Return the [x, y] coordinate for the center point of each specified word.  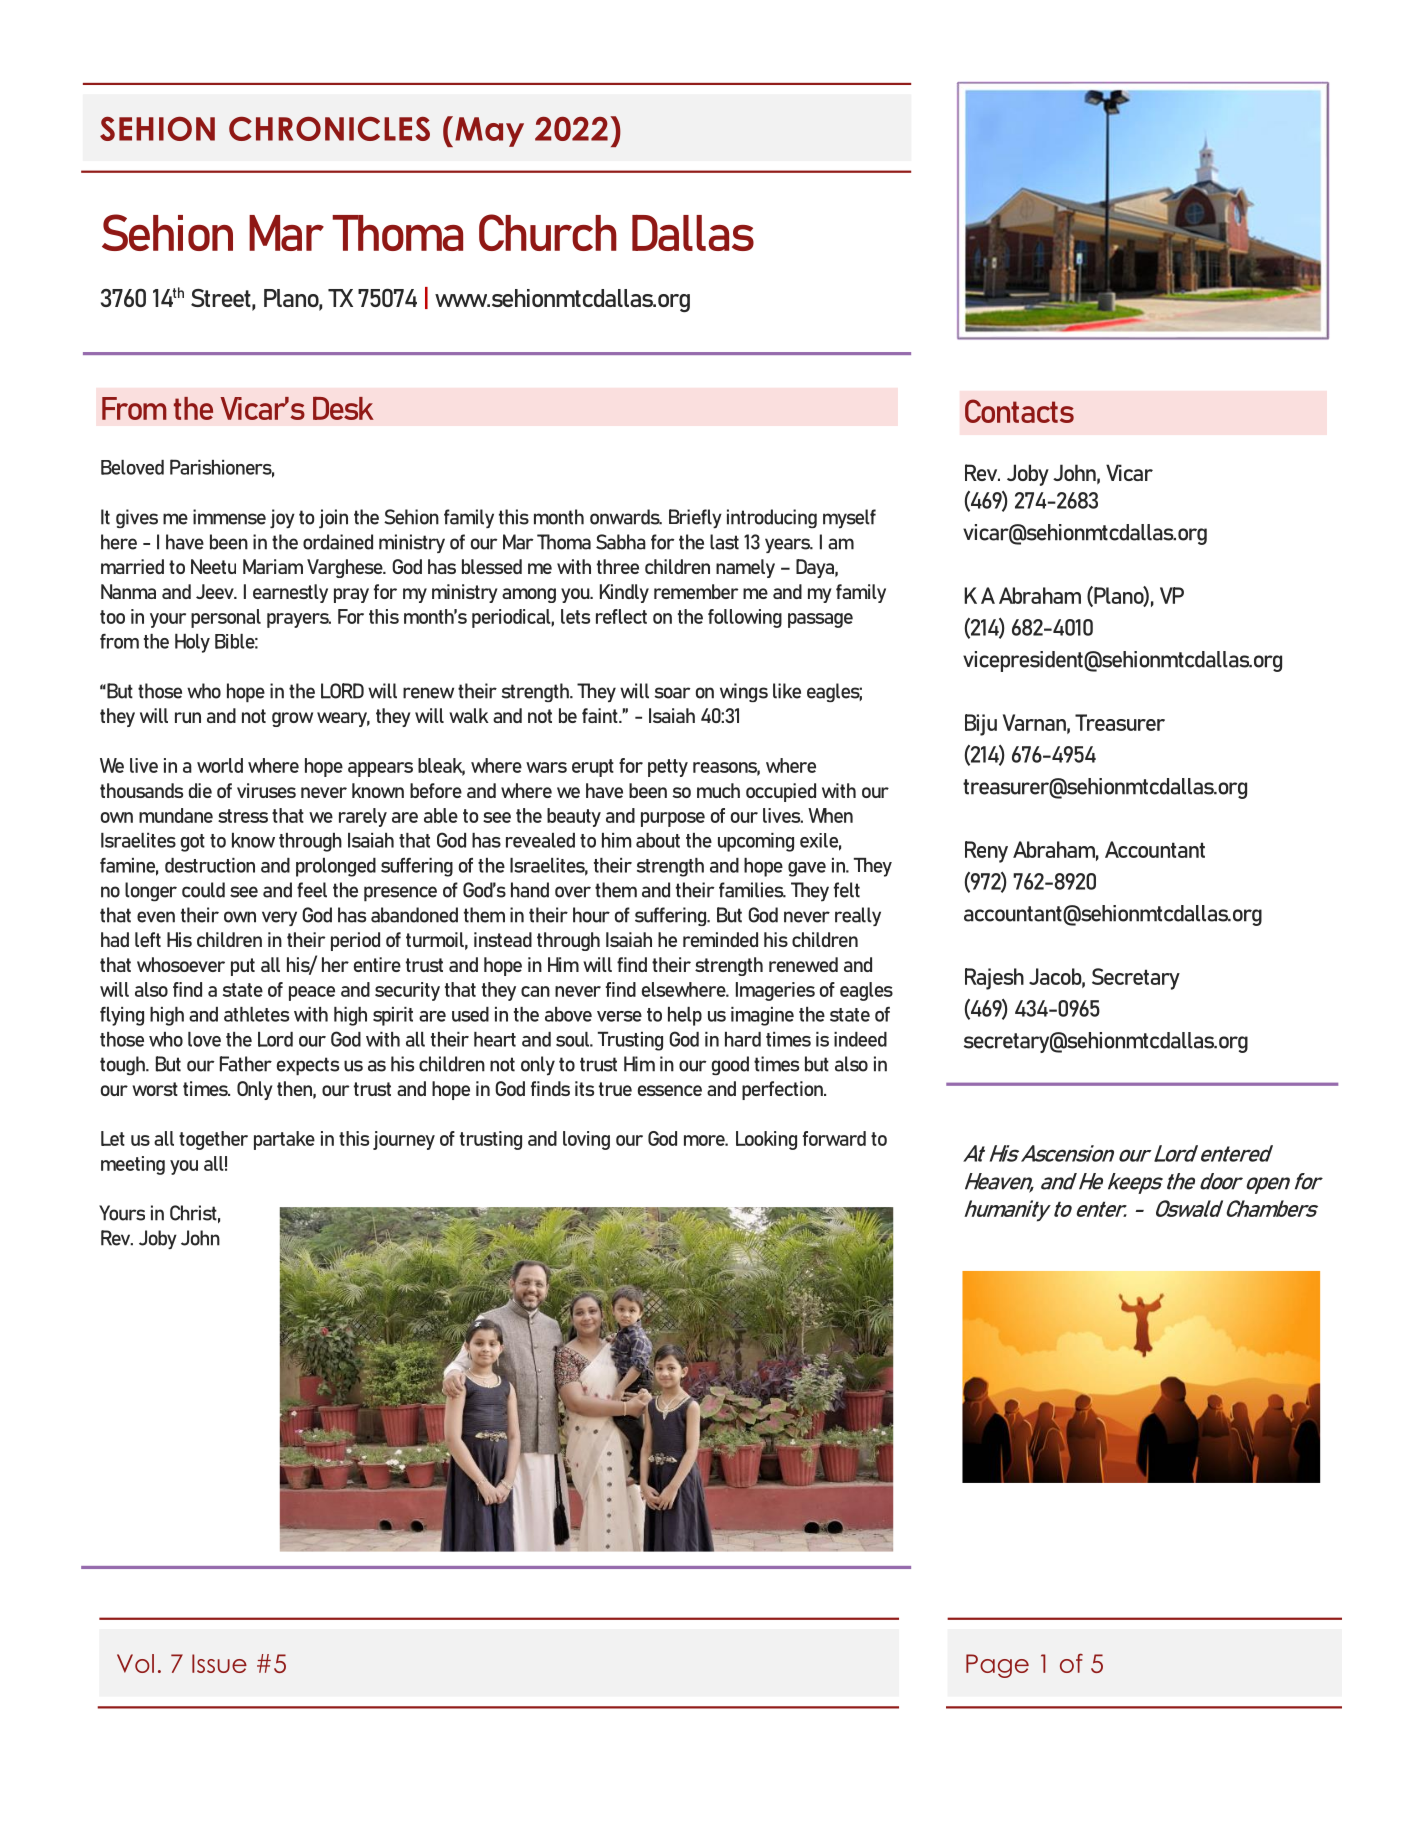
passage [820, 620]
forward [834, 1138]
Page [997, 1666]
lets [575, 616]
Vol [135, 1663]
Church [548, 232]
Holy [192, 643]
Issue [219, 1663]
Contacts [1019, 411]
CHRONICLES [329, 129]
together [213, 1140]
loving [586, 1140]
